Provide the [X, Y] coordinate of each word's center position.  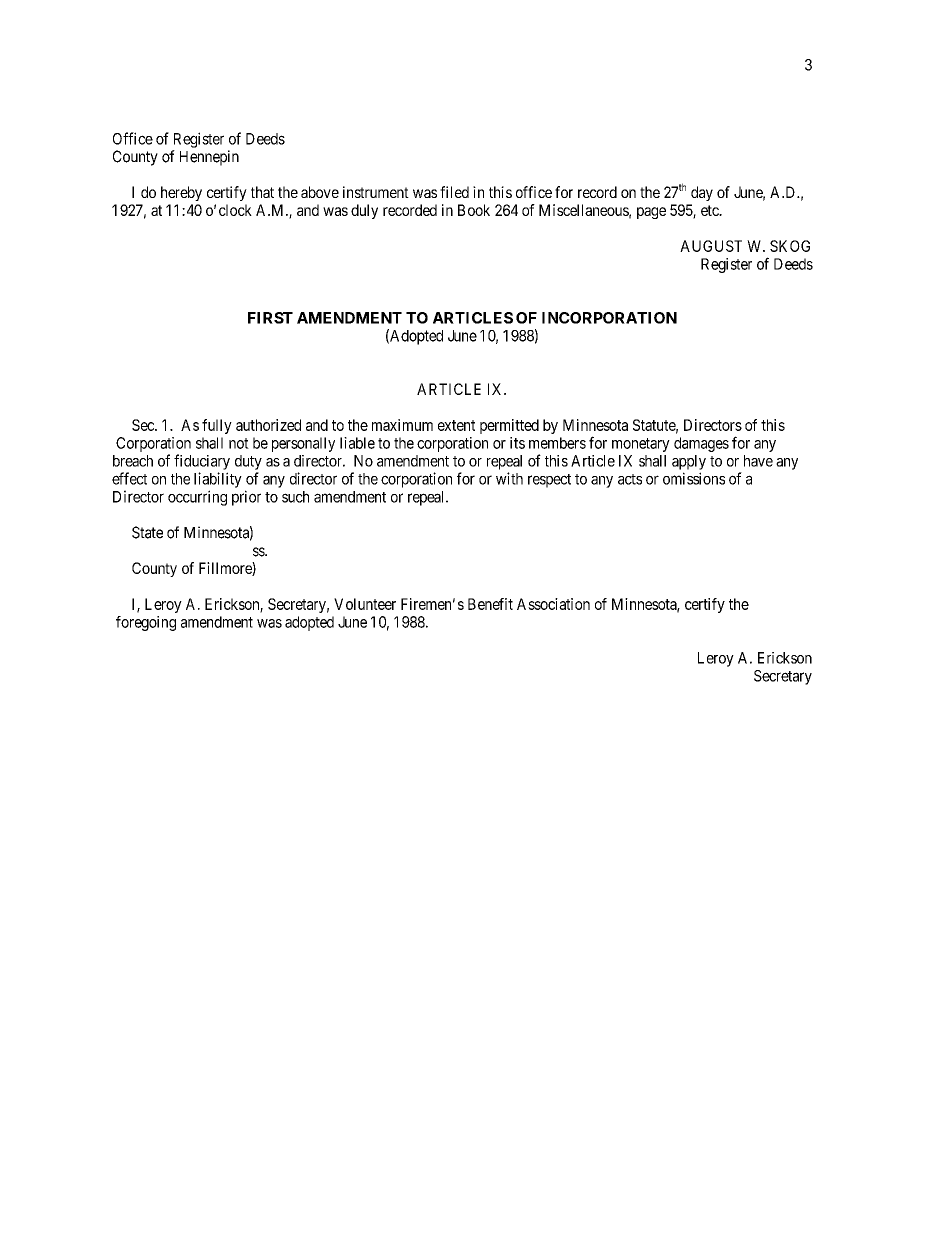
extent [456, 425]
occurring [197, 498]
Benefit [490, 604]
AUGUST [711, 246]
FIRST [270, 318]
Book [474, 210]
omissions [694, 478]
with [509, 478]
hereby [181, 193]
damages [701, 444]
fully [217, 426]
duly [364, 211]
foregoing [146, 623]
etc [711, 210]
